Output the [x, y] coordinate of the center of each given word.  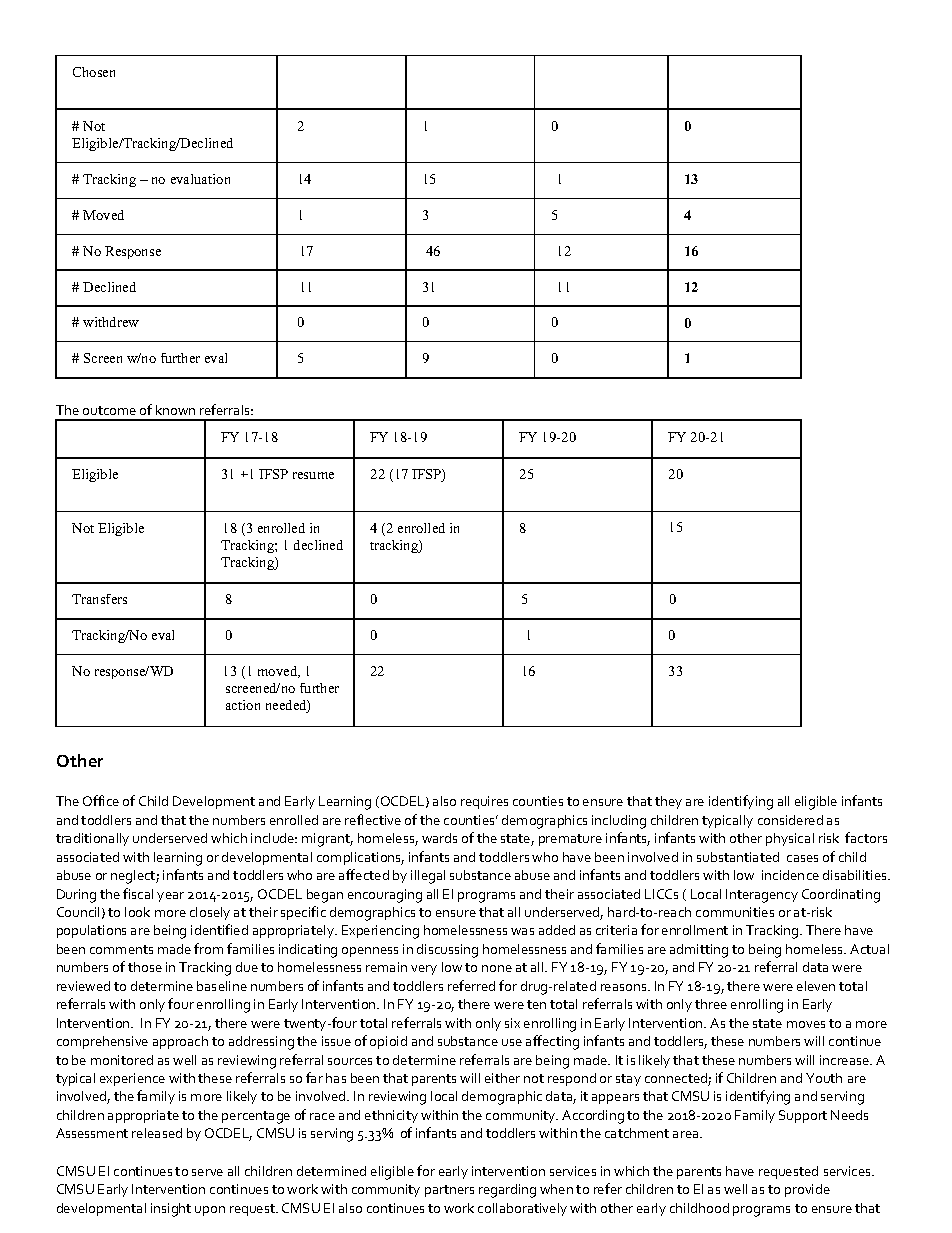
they [668, 802]
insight [171, 1210]
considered [790, 820]
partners [449, 1191]
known [175, 410]
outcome [109, 410]
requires [484, 802]
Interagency [762, 896]
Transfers [99, 599]
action [243, 705]
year [170, 897]
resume [313, 475]
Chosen [94, 72]
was [522, 931]
